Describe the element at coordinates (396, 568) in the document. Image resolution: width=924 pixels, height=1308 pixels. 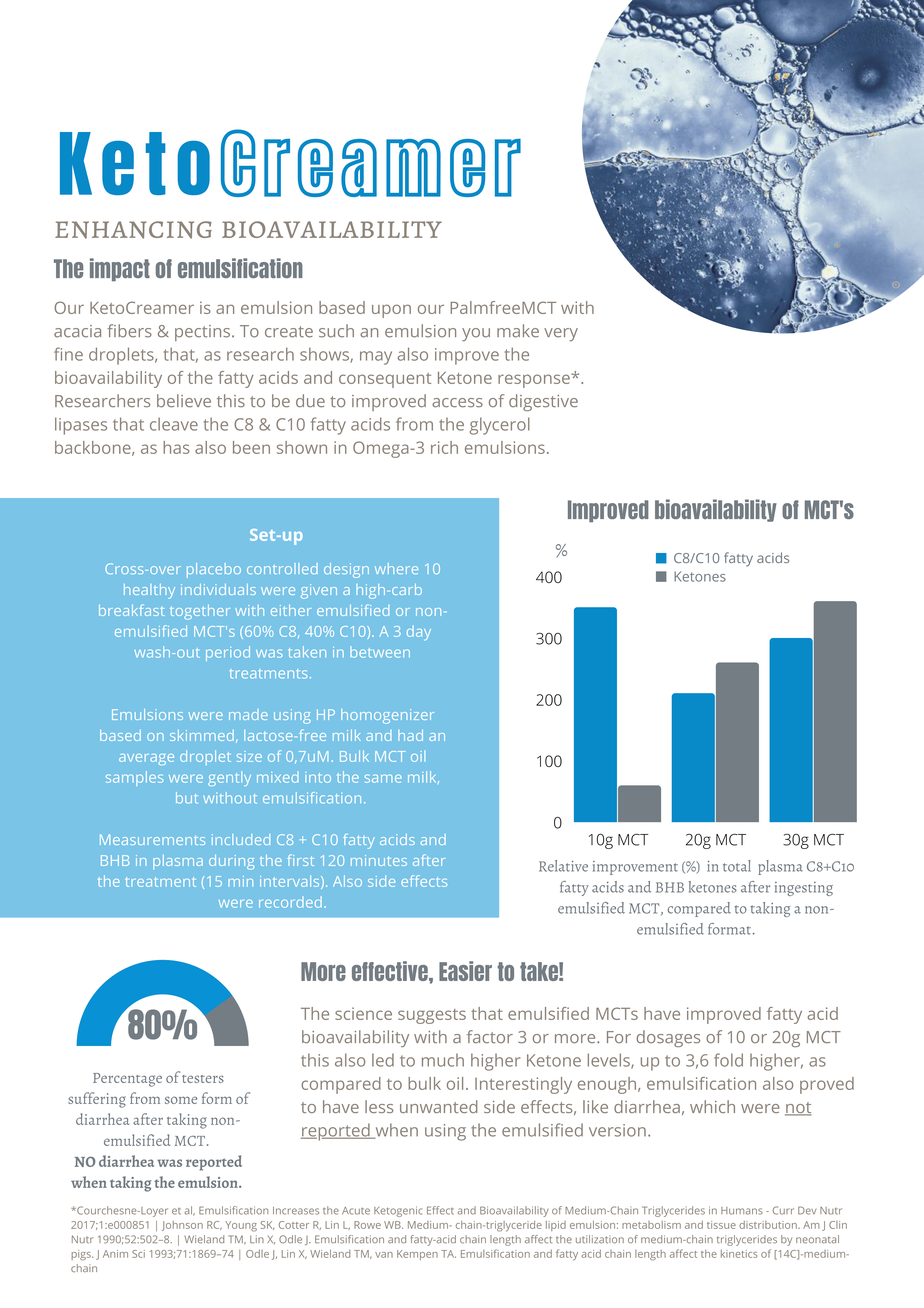
I see `where` at that location.
